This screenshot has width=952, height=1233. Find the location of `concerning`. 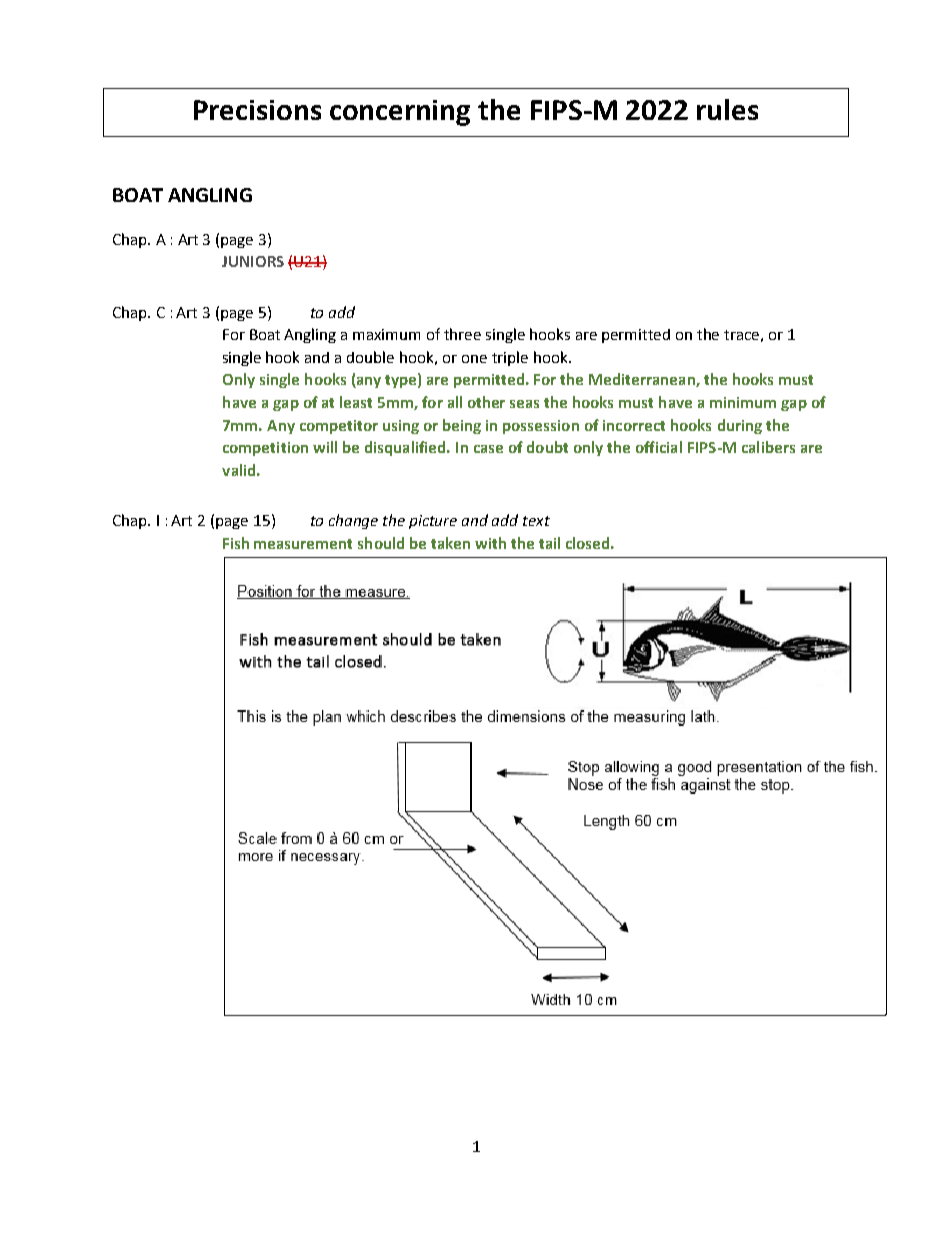

concerning is located at coordinates (400, 113).
